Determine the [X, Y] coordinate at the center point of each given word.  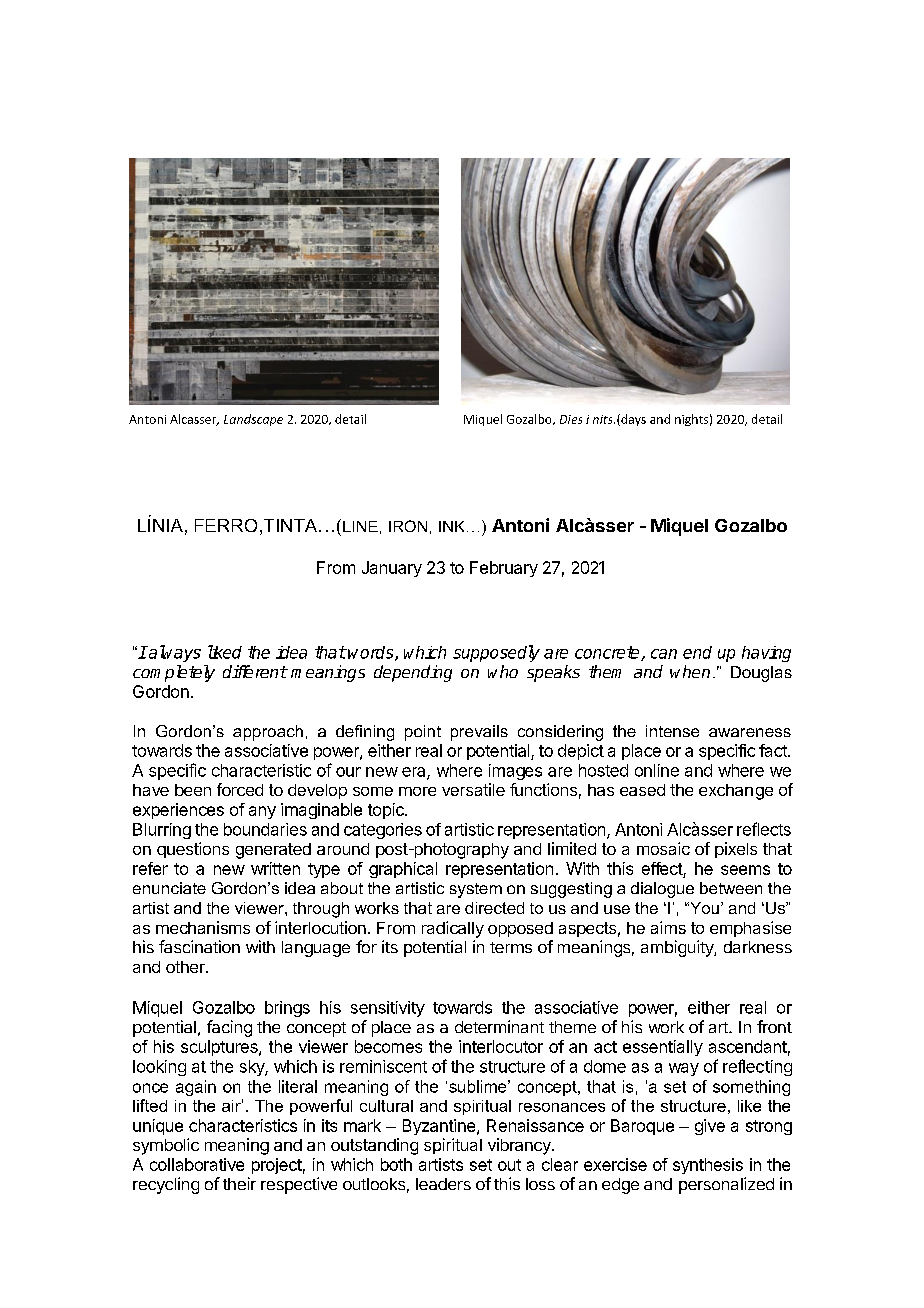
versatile [473, 789]
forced [240, 789]
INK [451, 526]
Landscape [253, 420]
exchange [736, 792]
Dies [571, 419]
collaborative [197, 1164]
